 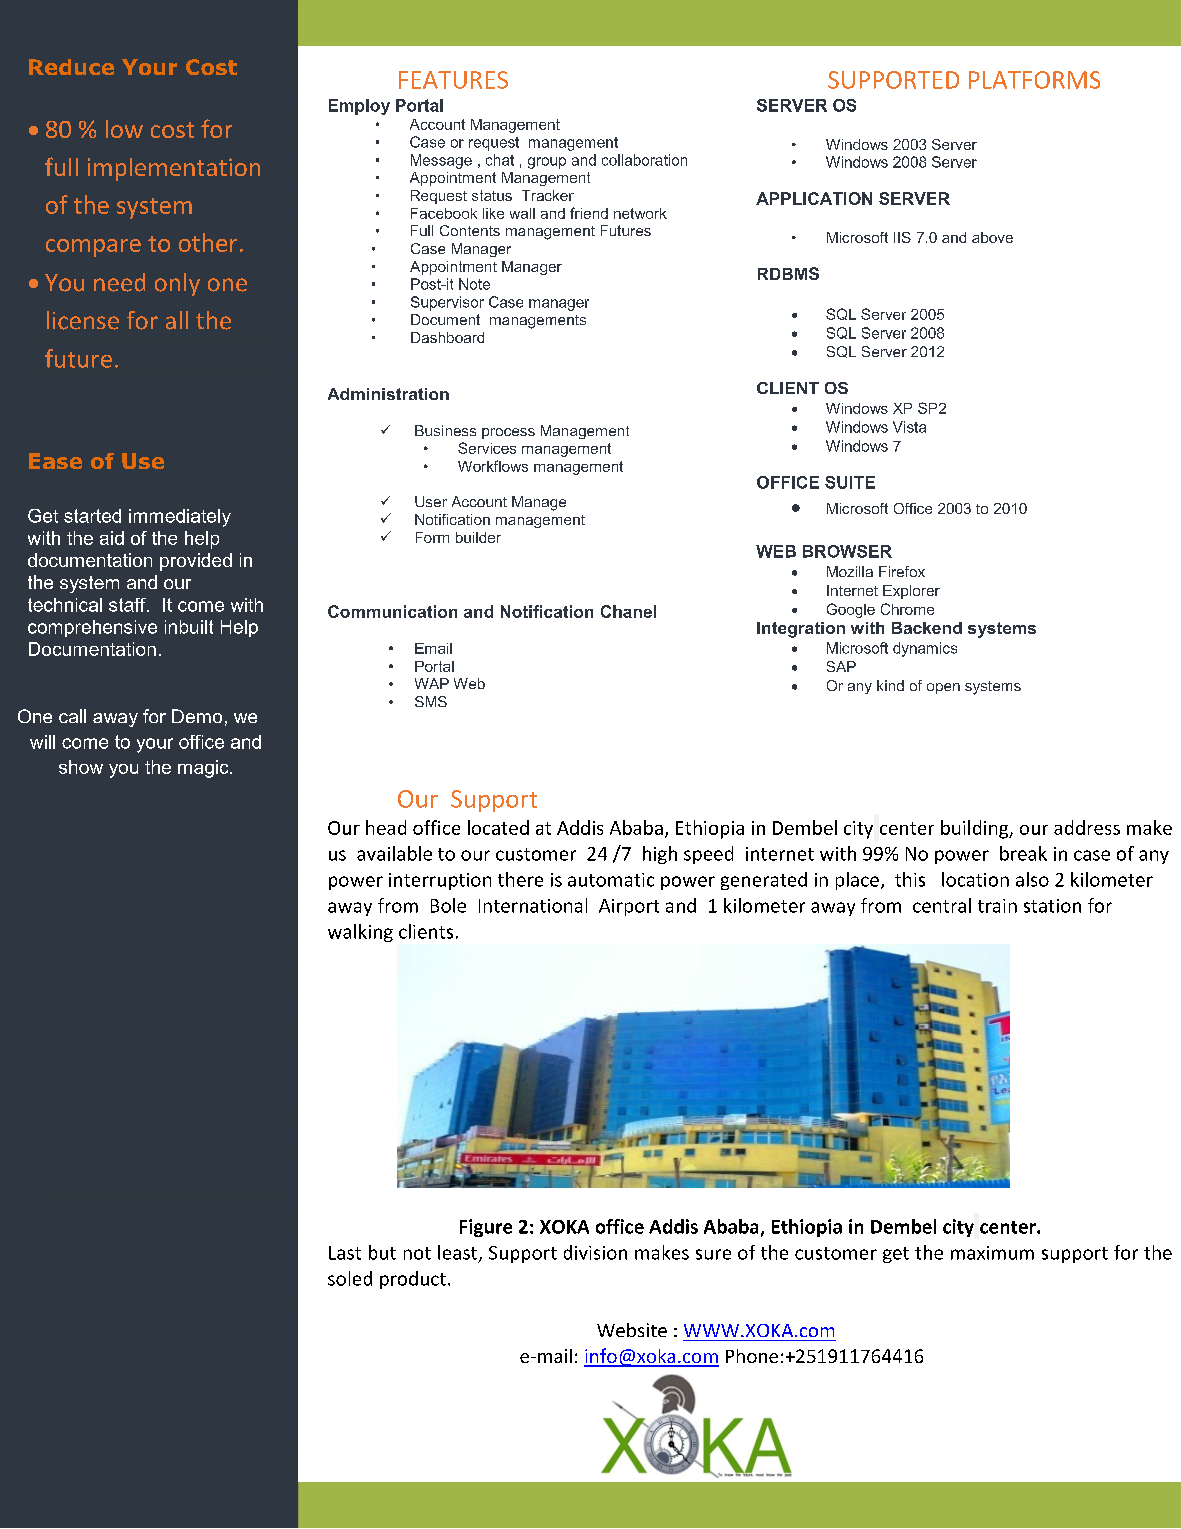 What do you see at coordinates (850, 482) in the document?
I see `SUITE` at bounding box center [850, 482].
